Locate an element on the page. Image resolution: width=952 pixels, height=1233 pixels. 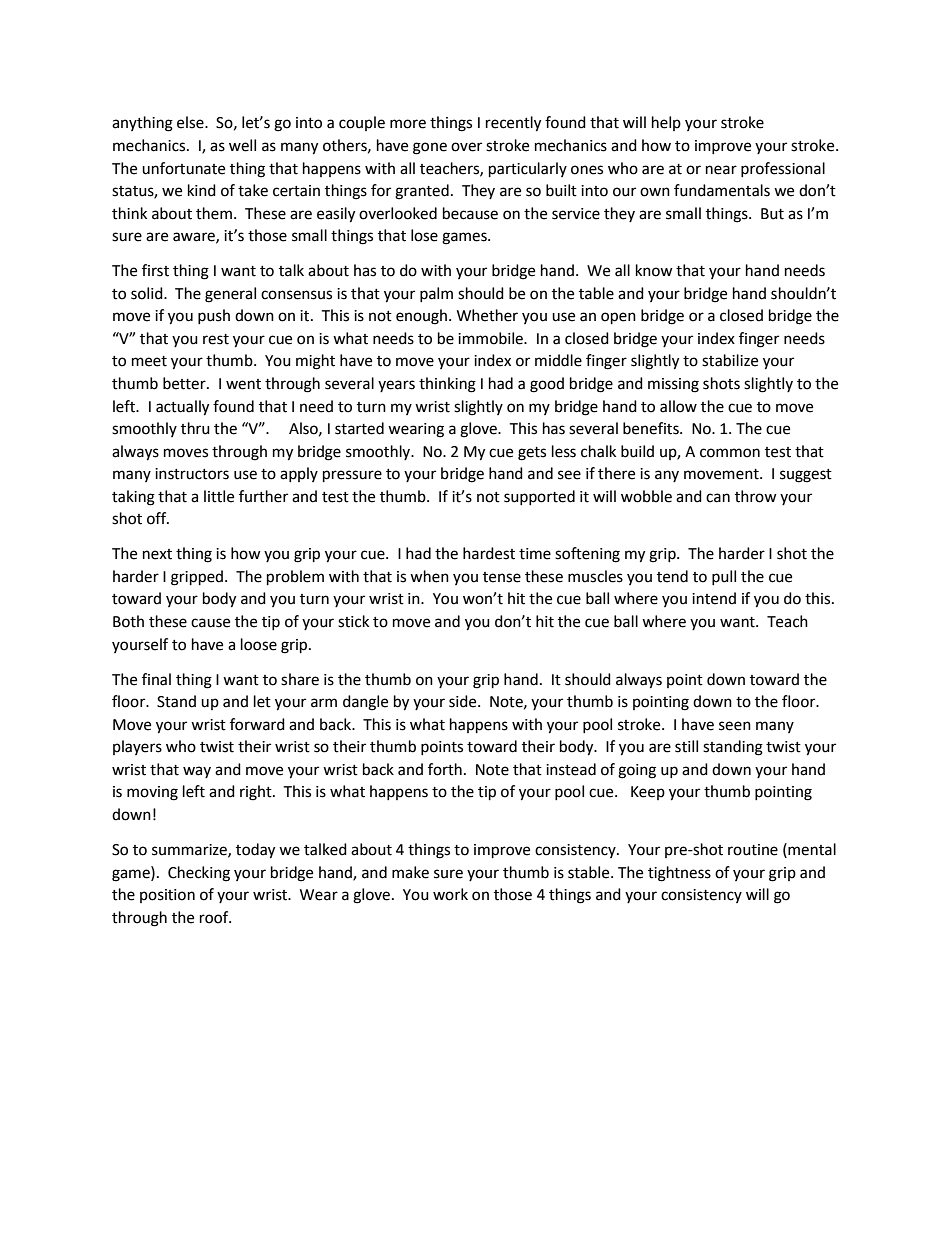
immobile is located at coordinates (491, 338).
